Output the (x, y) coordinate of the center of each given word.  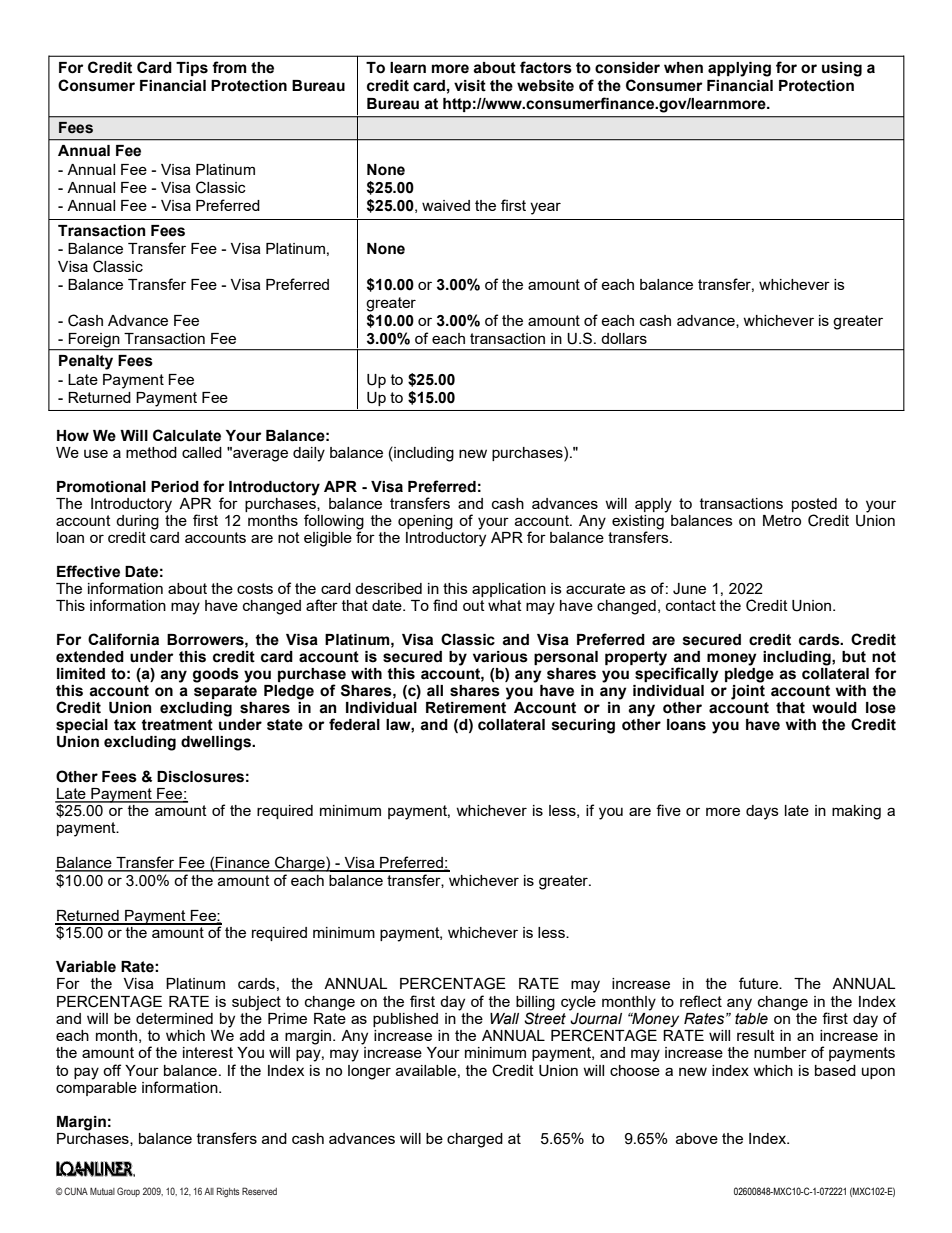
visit (470, 86)
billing (535, 1003)
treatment (177, 725)
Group (128, 1192)
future (760, 983)
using (842, 69)
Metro (782, 520)
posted (814, 506)
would (834, 708)
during (137, 522)
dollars (624, 338)
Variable (86, 967)
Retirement (466, 708)
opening (425, 522)
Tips (192, 69)
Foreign (94, 340)
